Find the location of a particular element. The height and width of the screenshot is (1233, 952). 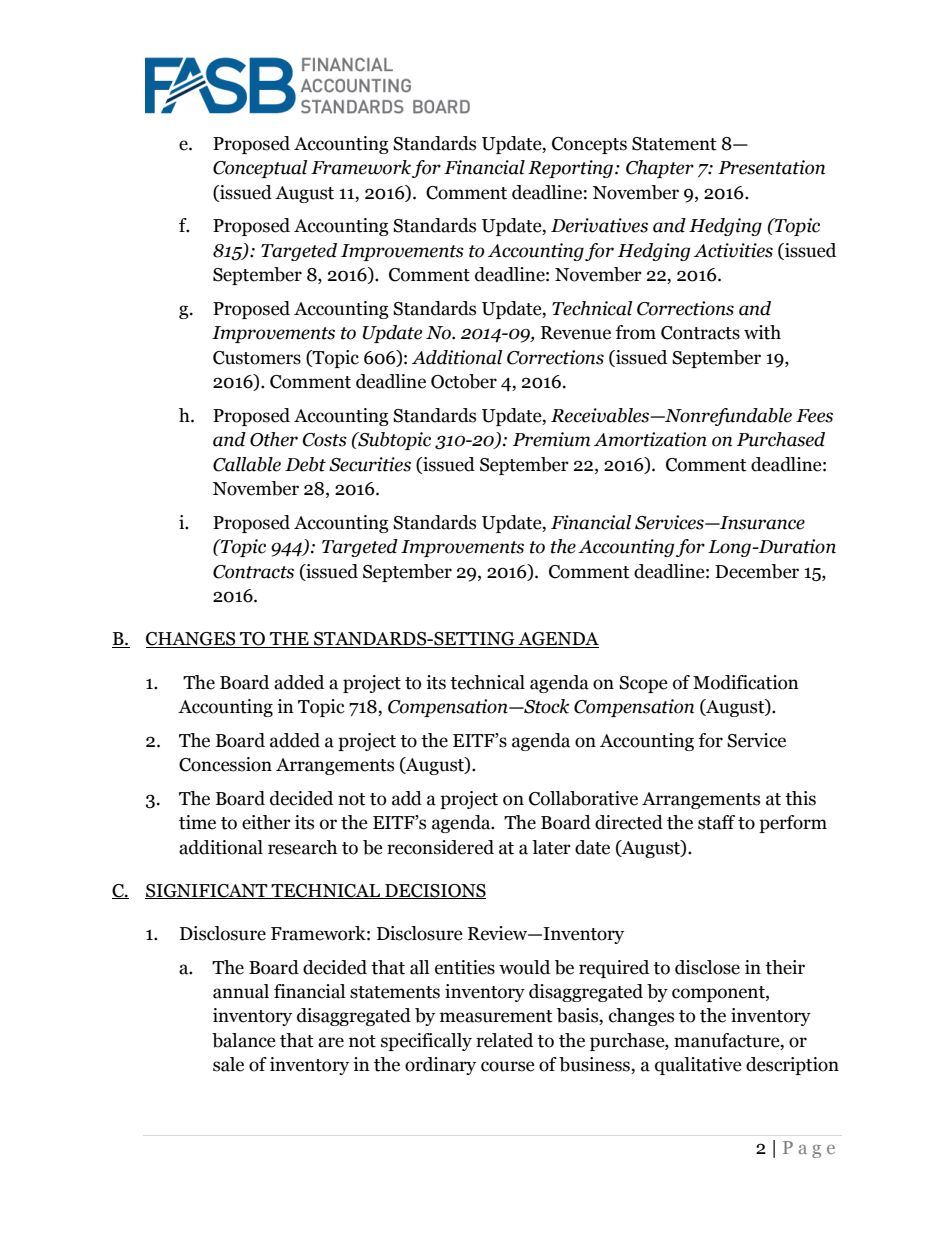

Conceptual is located at coordinates (260, 169).
